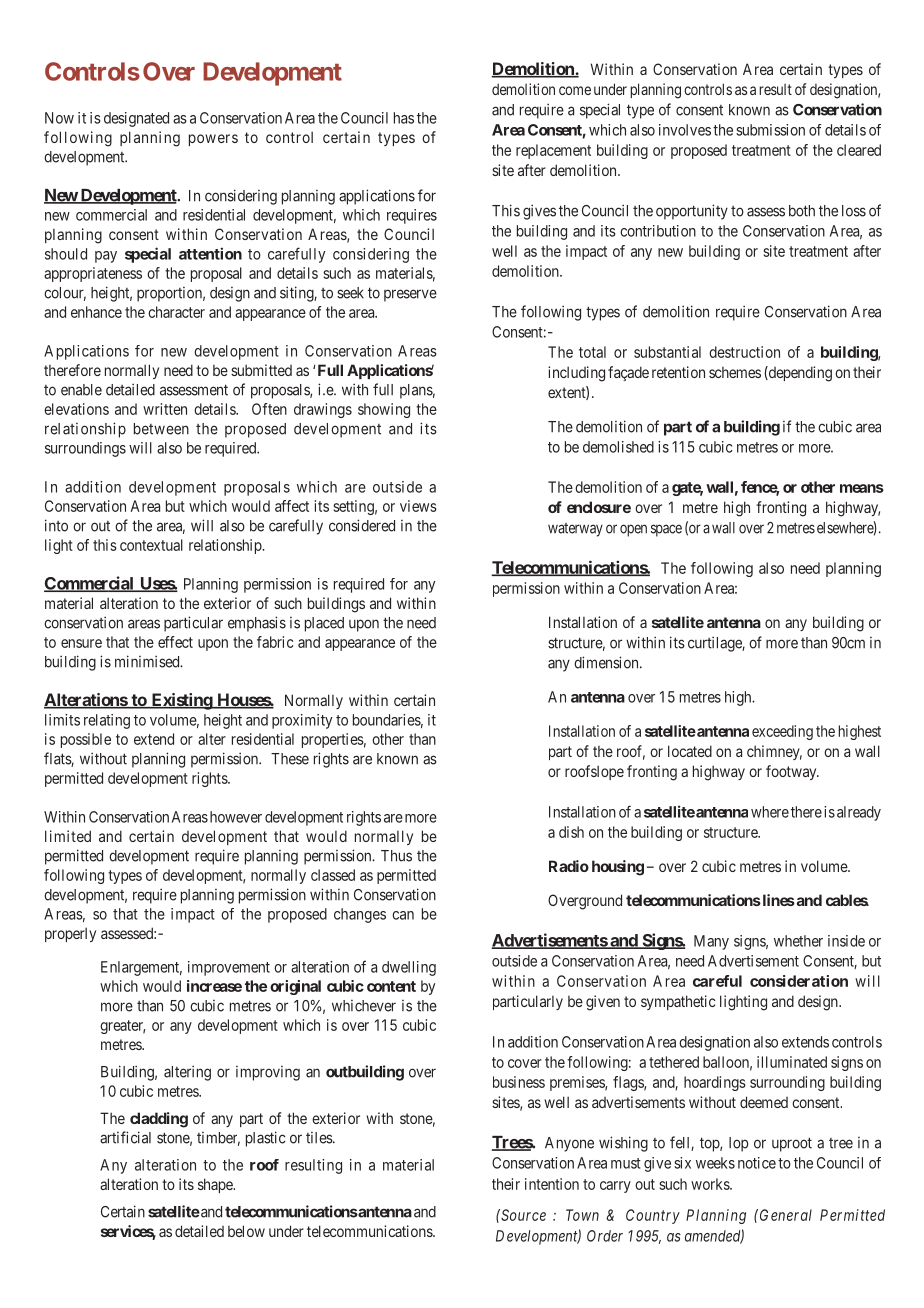 The height and width of the screenshot is (1308, 924). Describe the element at coordinates (770, 130) in the screenshot. I see `submission` at that location.
